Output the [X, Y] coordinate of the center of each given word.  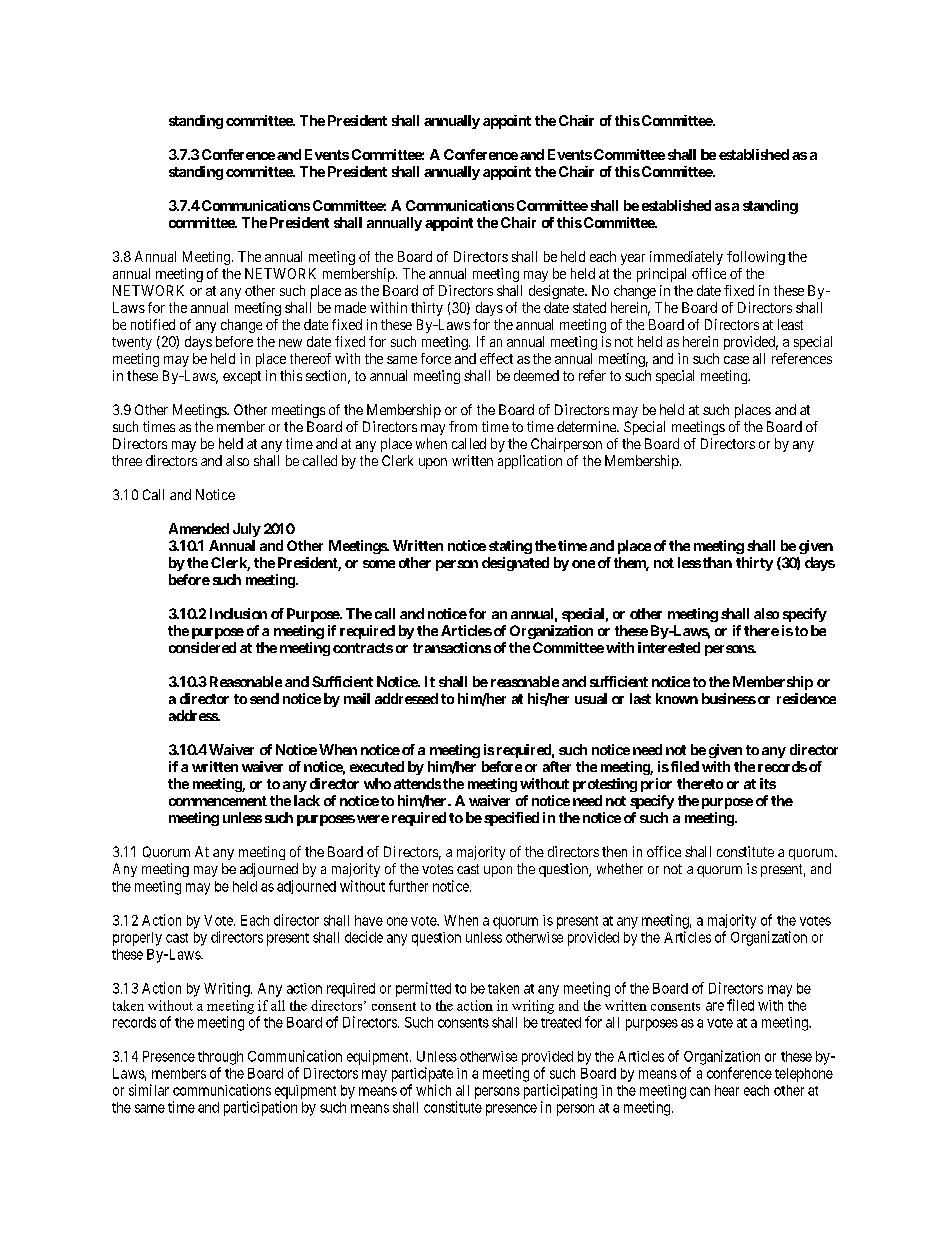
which [433, 1090]
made [350, 307]
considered [202, 647]
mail [357, 698]
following [756, 258]
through [220, 1058]
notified [153, 324]
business [729, 698]
